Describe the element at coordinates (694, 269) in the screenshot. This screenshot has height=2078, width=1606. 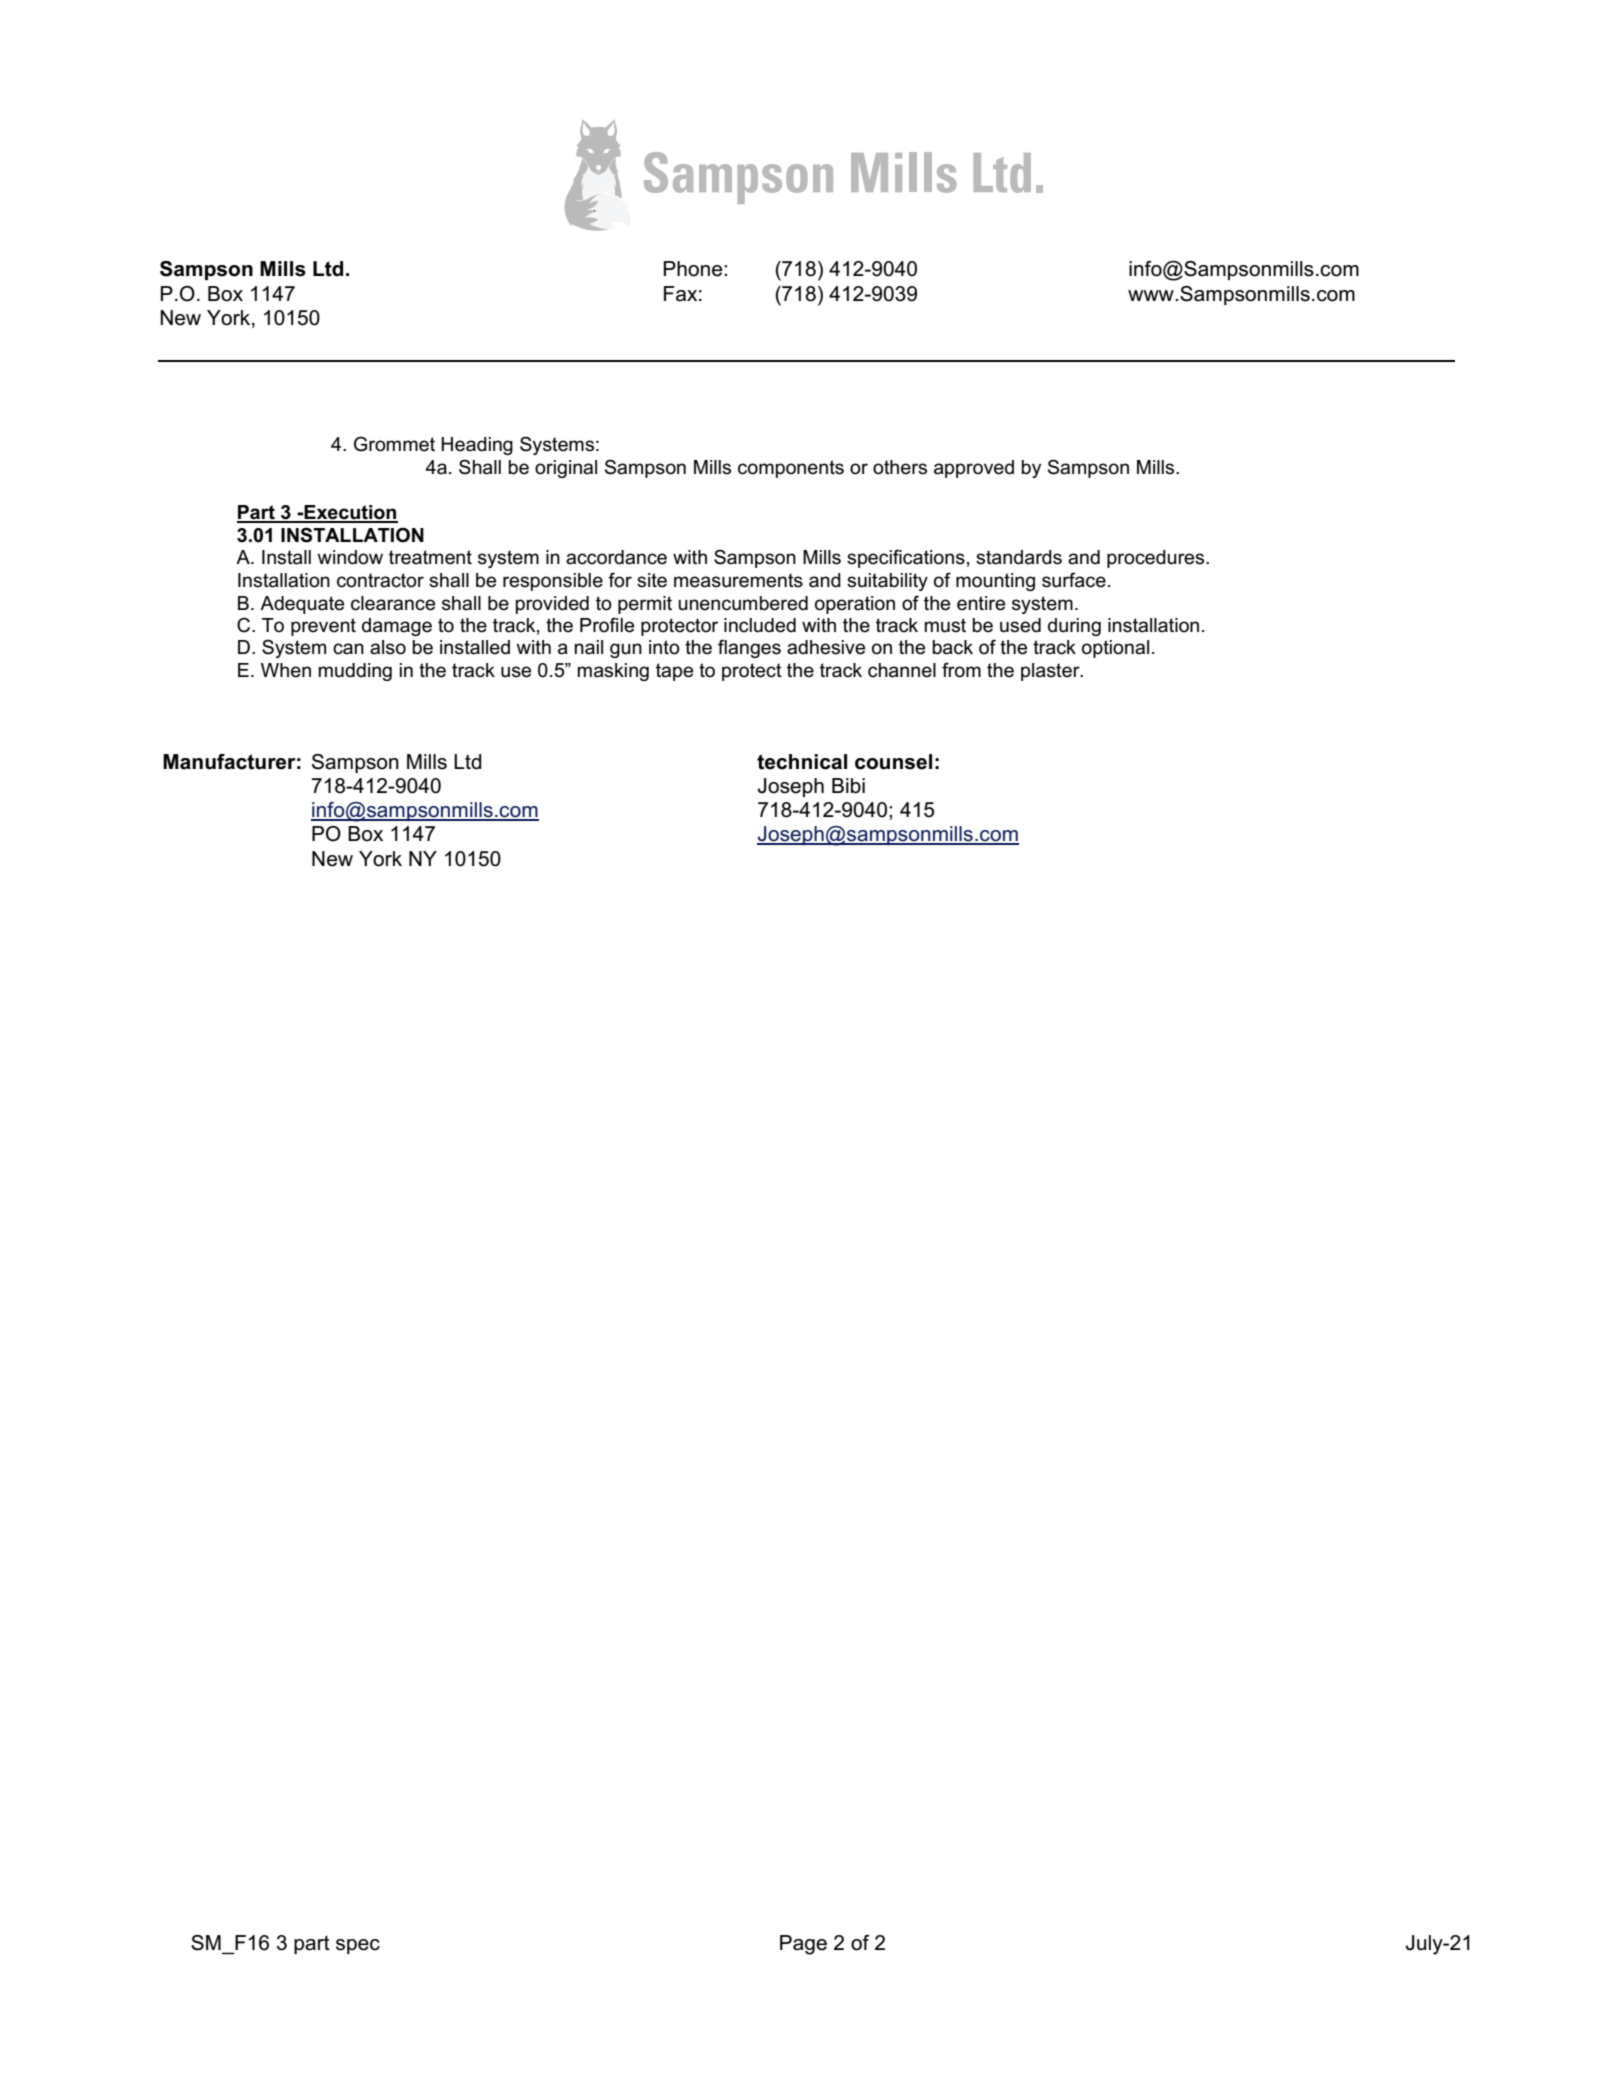
I see `Phone` at that location.
